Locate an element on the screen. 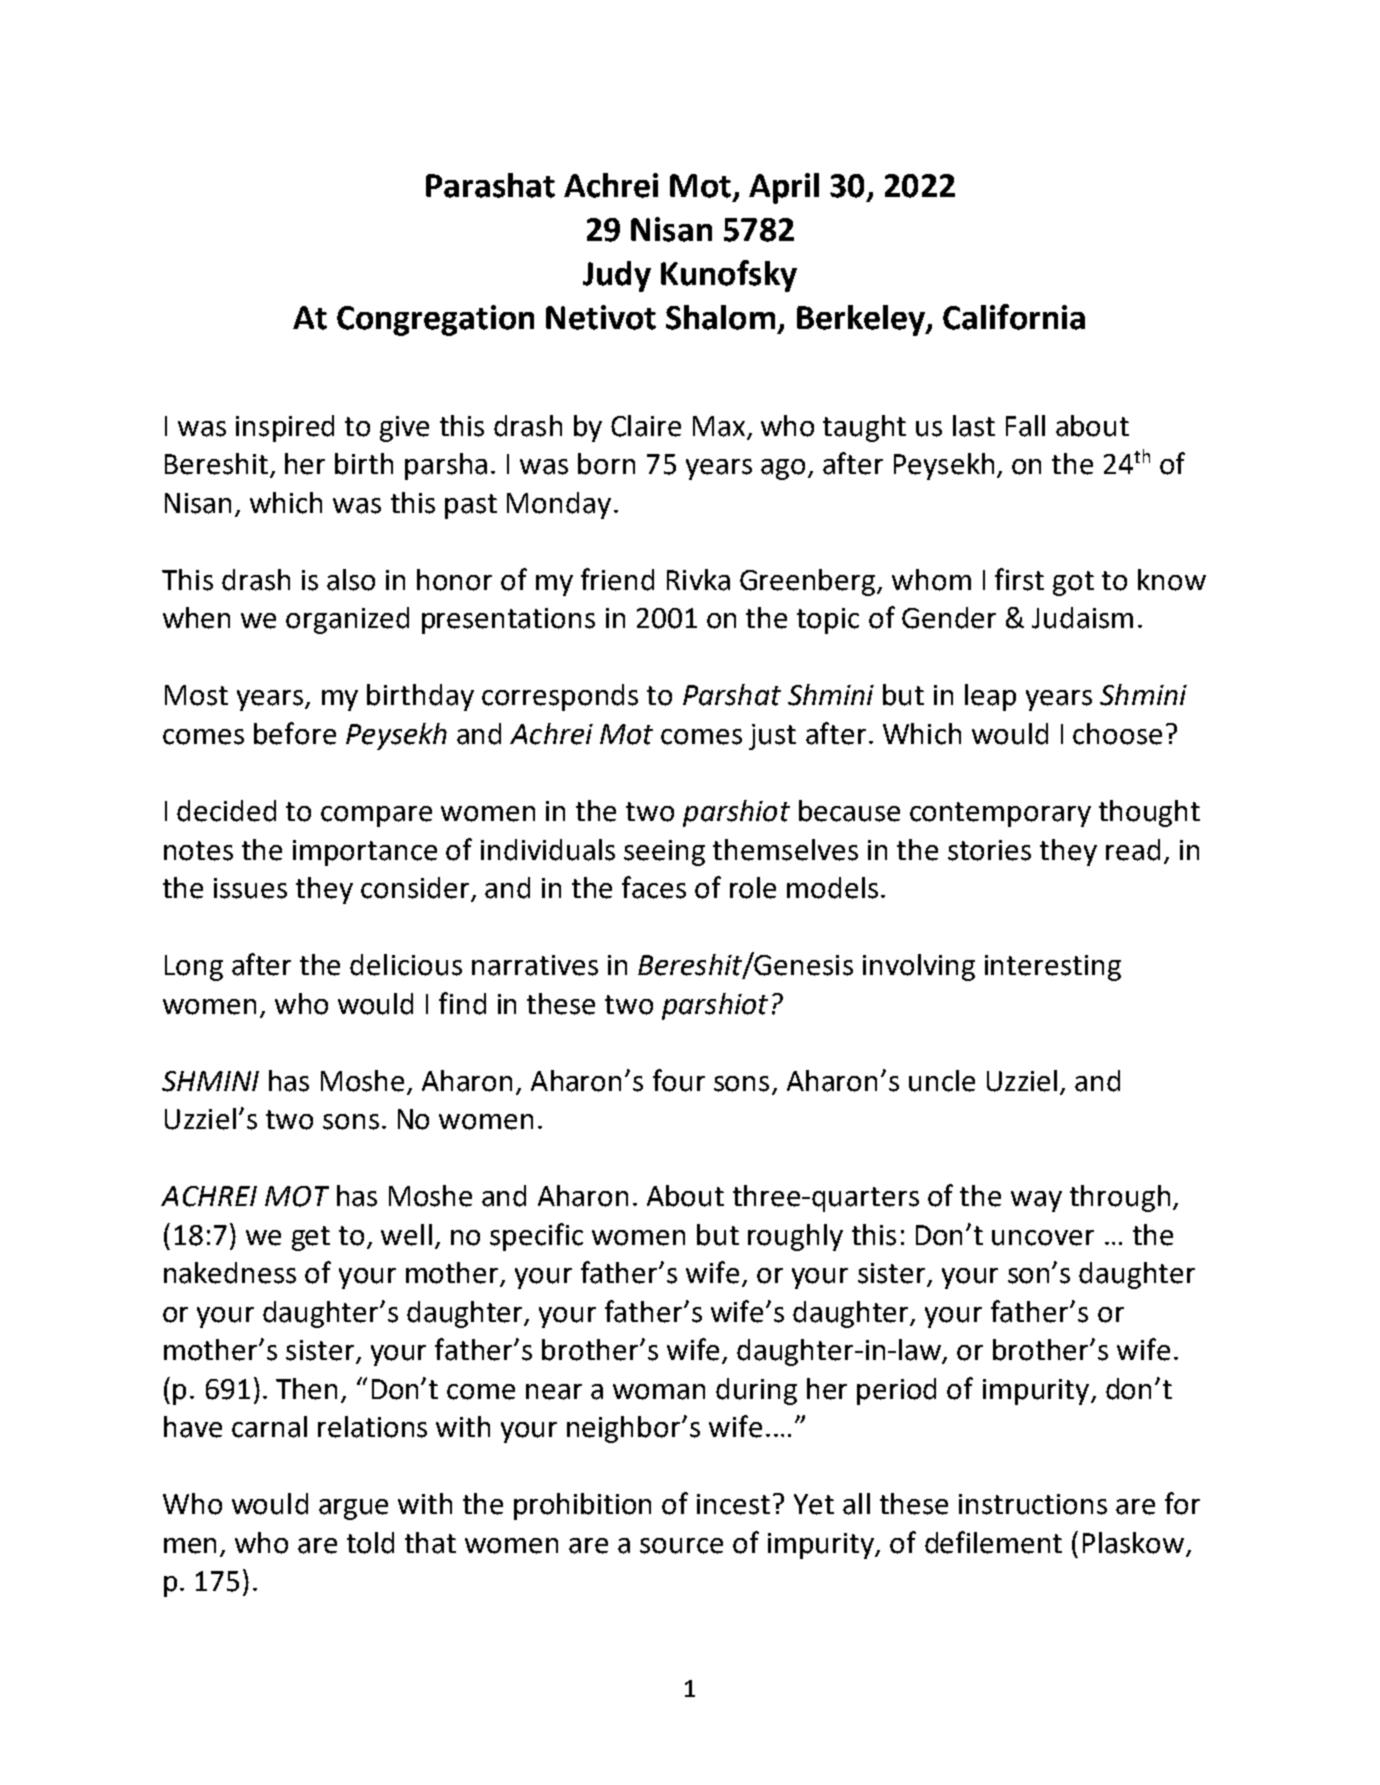 The height and width of the screenshot is (1785, 1380). stories is located at coordinates (989, 850).
